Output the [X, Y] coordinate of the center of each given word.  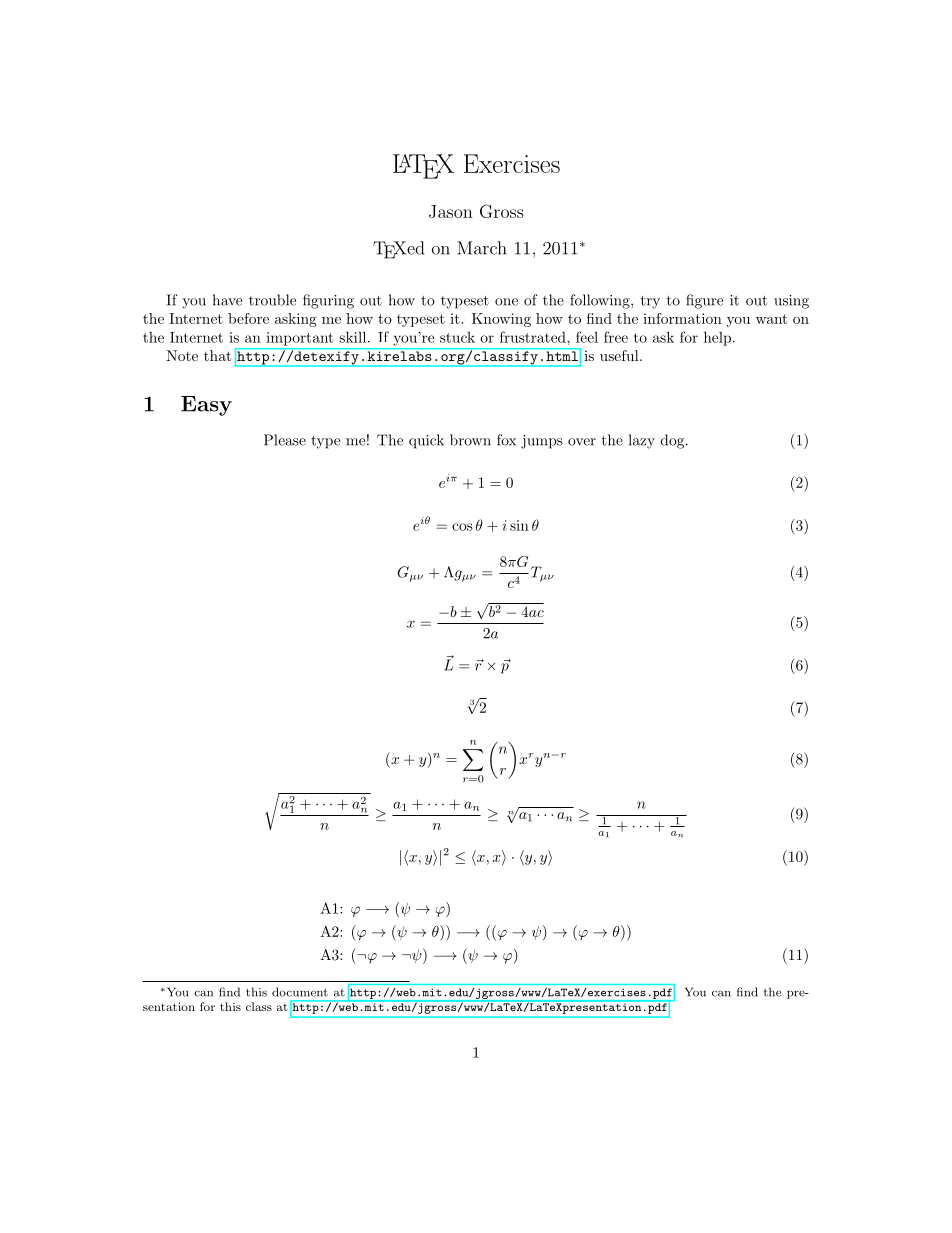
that [217, 355]
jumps [542, 442]
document [300, 992]
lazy [642, 441]
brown [470, 440]
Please [285, 440]
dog [672, 441]
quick [426, 441]
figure [704, 301]
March [482, 248]
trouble [272, 300]
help [717, 338]
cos [462, 527]
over [582, 442]
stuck [457, 337]
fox [506, 440]
